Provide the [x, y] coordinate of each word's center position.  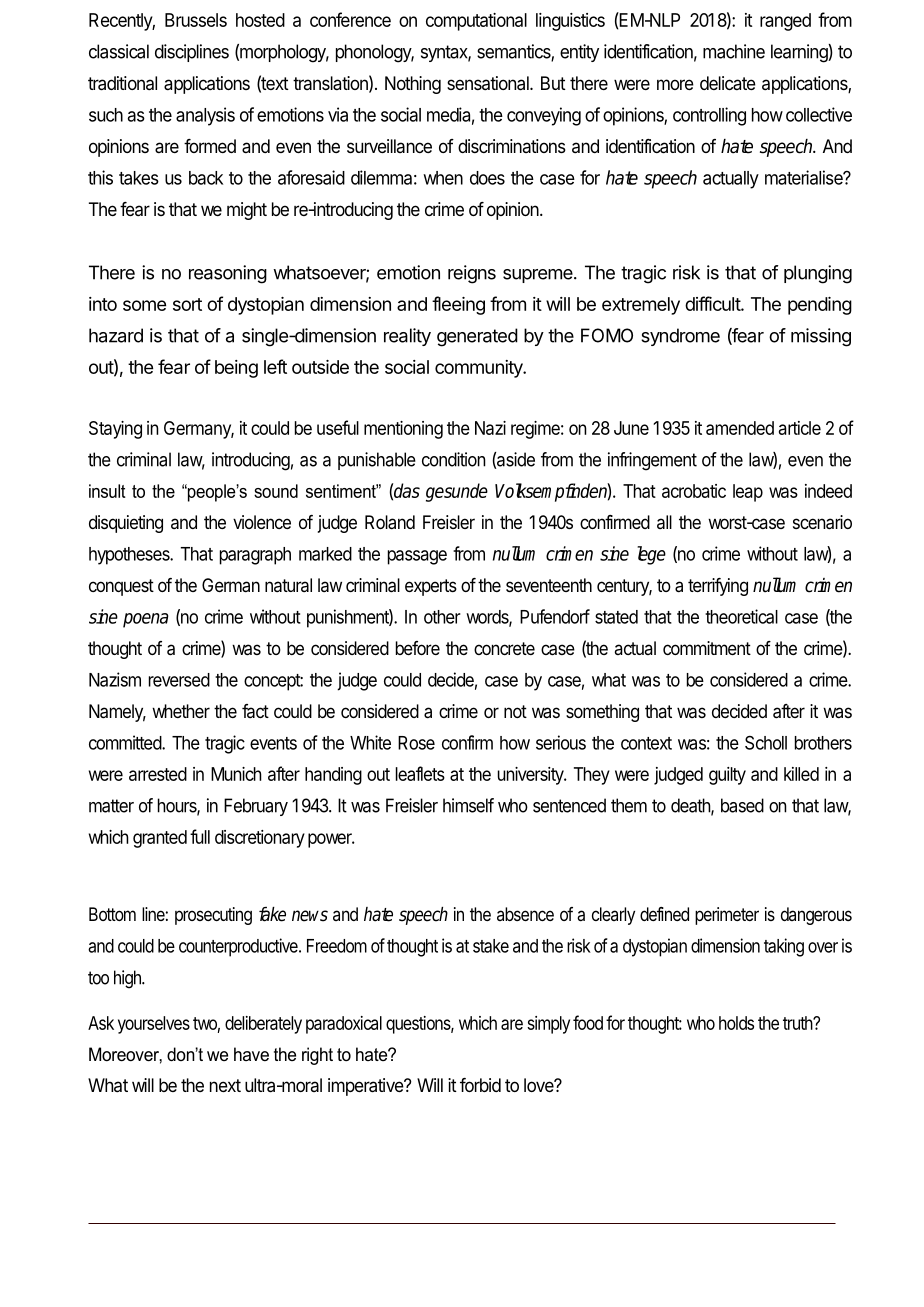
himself [468, 805]
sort [187, 304]
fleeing [458, 305]
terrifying [718, 587]
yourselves [154, 1025]
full [200, 836]
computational [476, 22]
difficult [713, 303]
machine [734, 51]
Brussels [196, 20]
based [742, 805]
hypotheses [130, 556]
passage [417, 557]
